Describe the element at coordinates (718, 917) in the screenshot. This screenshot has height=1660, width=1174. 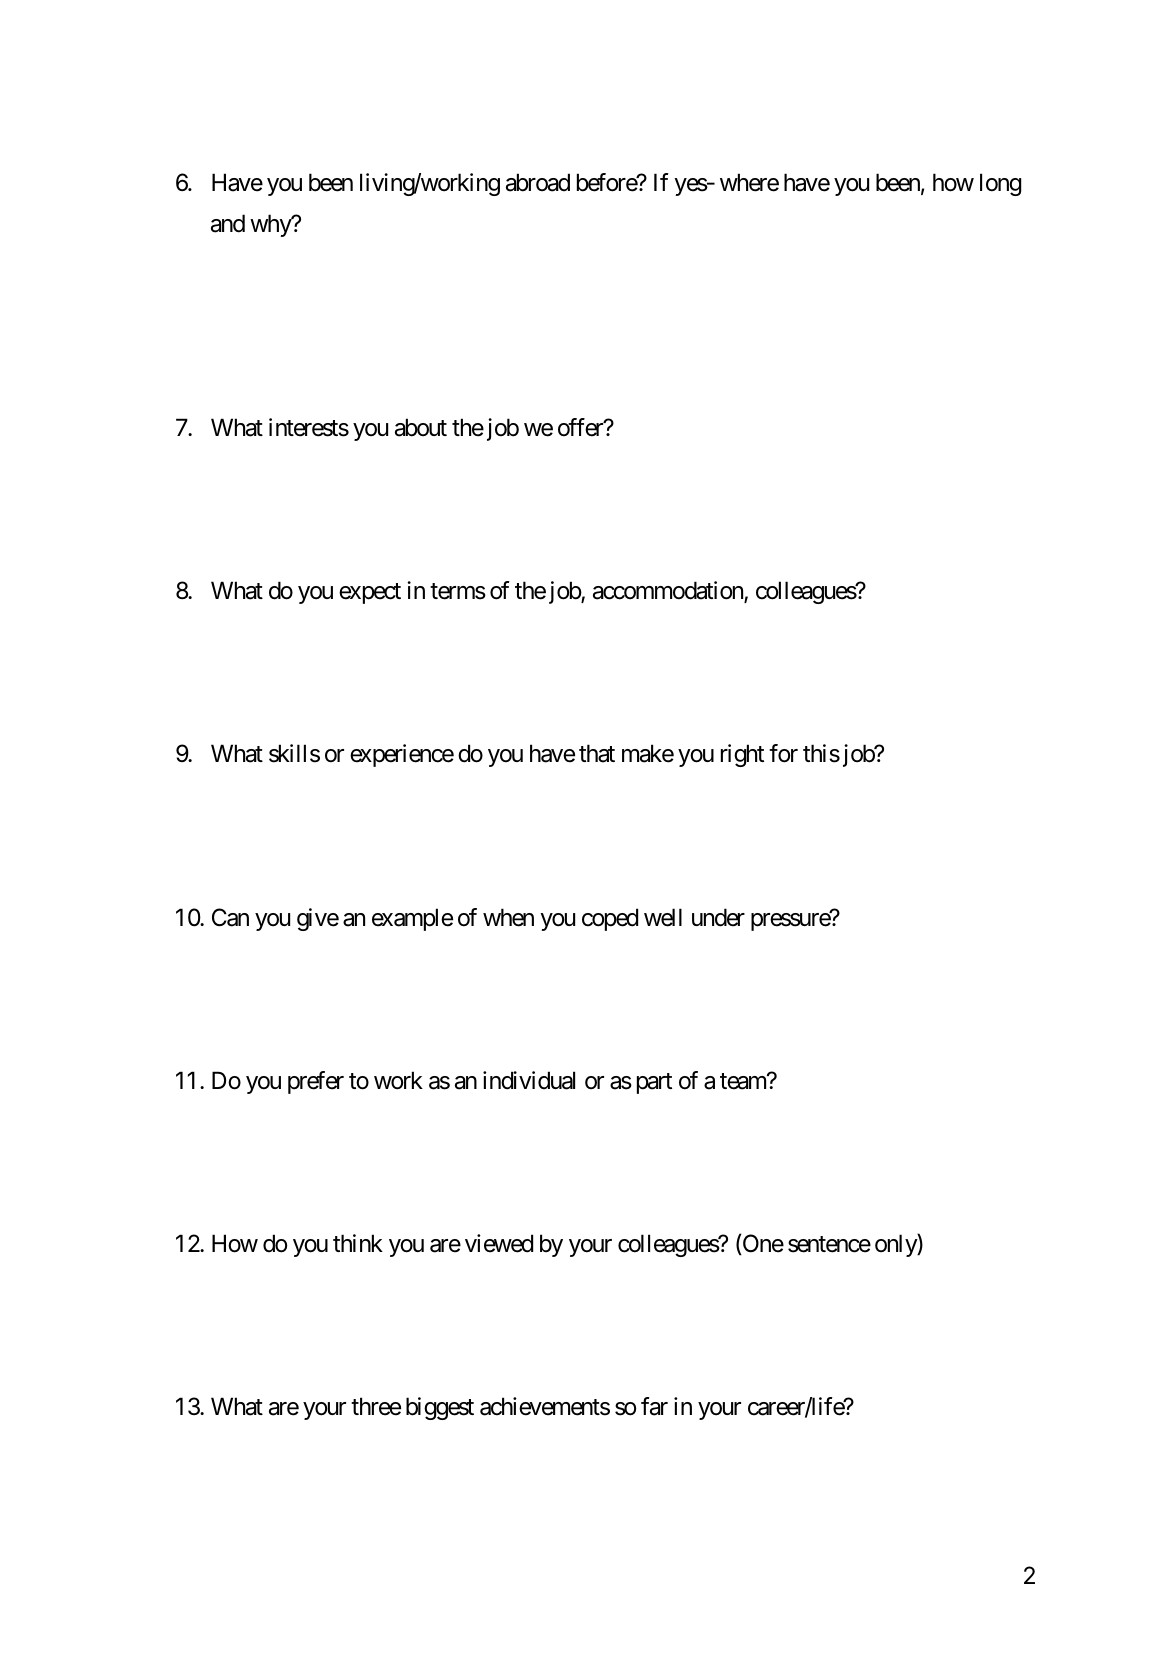
I see `under` at that location.
